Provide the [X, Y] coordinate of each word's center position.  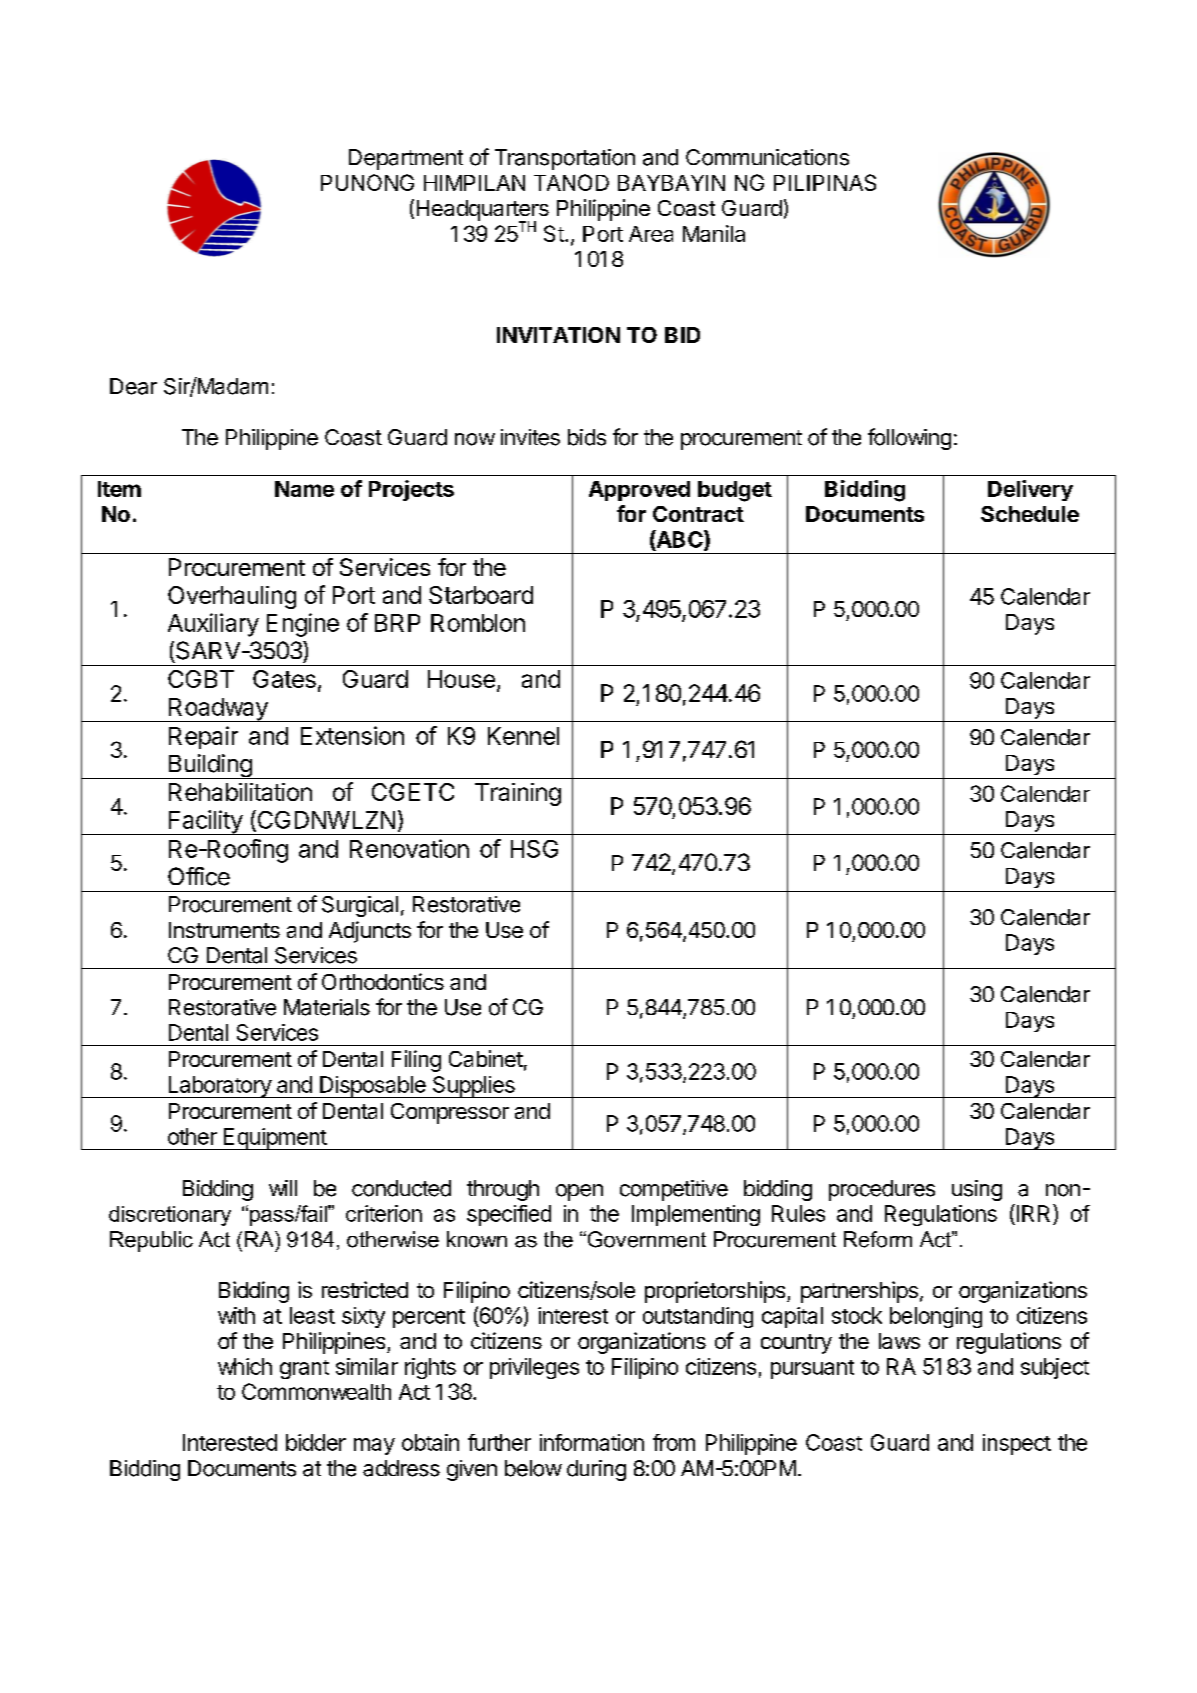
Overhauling [232, 597]
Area [651, 234]
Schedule [1030, 514]
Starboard [481, 595]
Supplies [473, 1087]
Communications [767, 157]
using [977, 1190]
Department [406, 159]
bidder [316, 1442]
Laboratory [219, 1087]
